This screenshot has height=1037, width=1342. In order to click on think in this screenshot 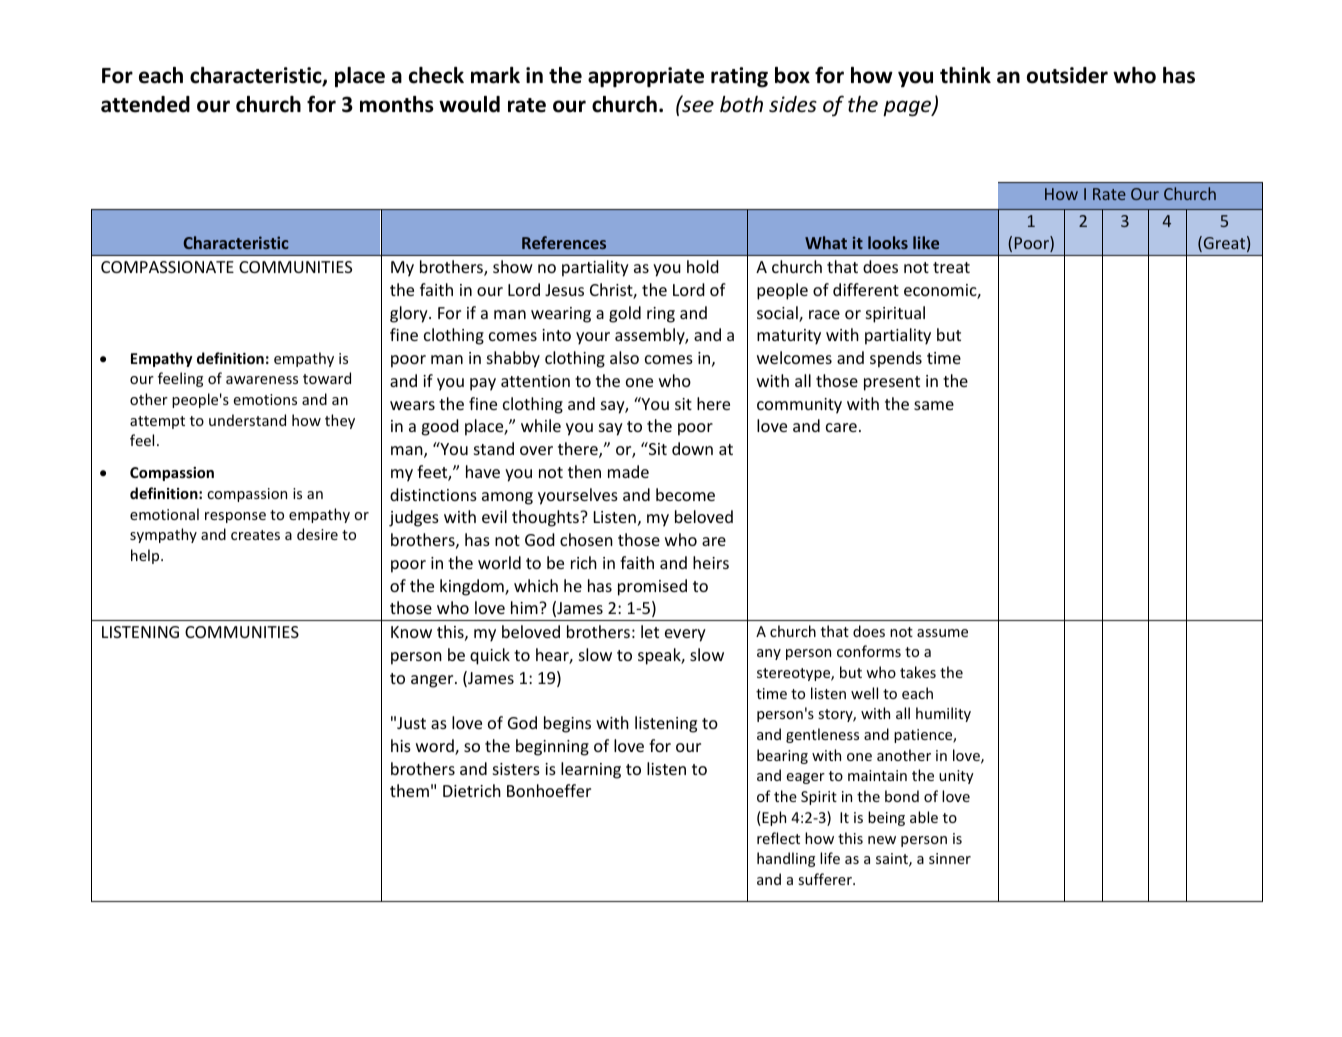, I will do `click(965, 75)`.
